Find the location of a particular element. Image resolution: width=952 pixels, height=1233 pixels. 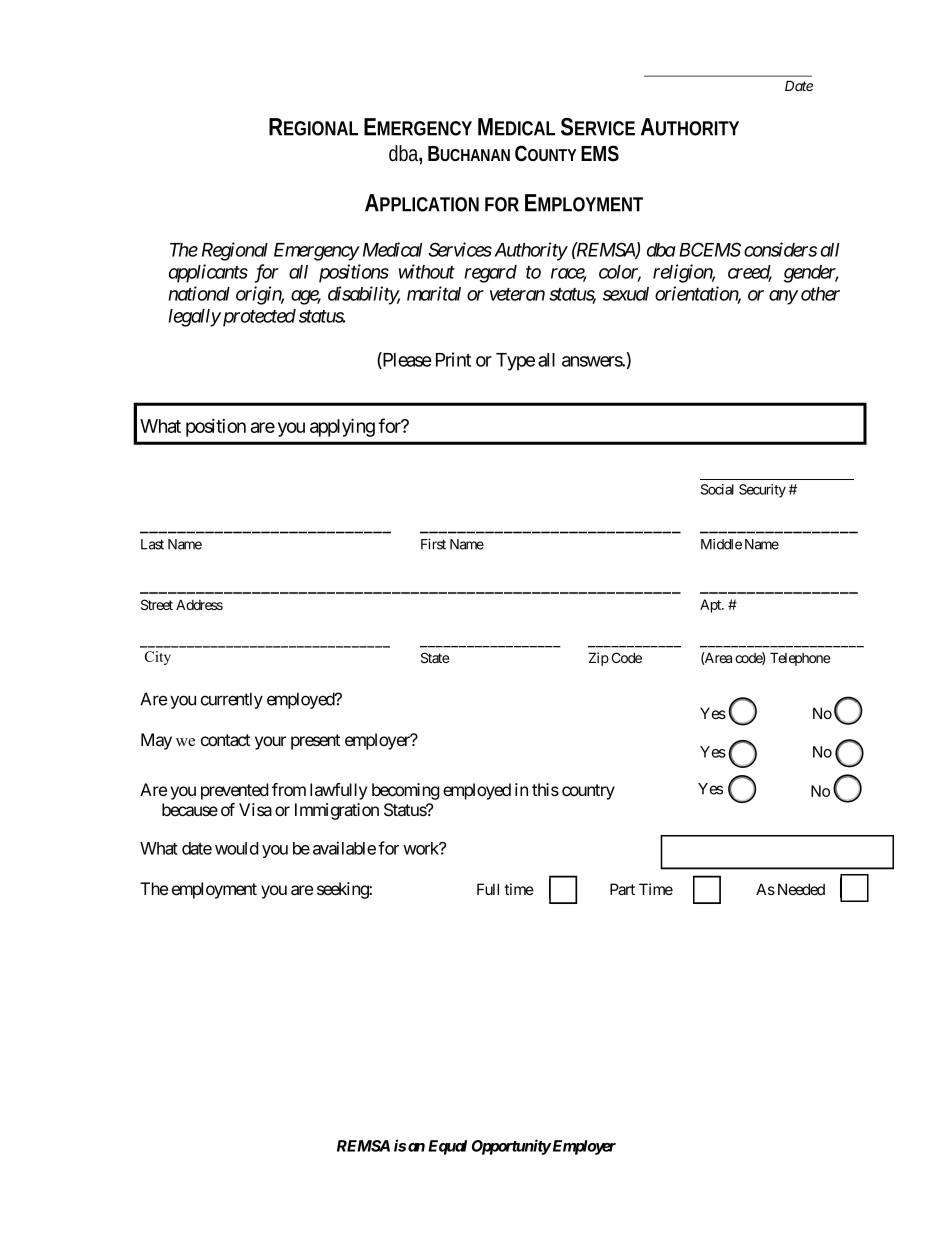

Part is located at coordinates (622, 889).
